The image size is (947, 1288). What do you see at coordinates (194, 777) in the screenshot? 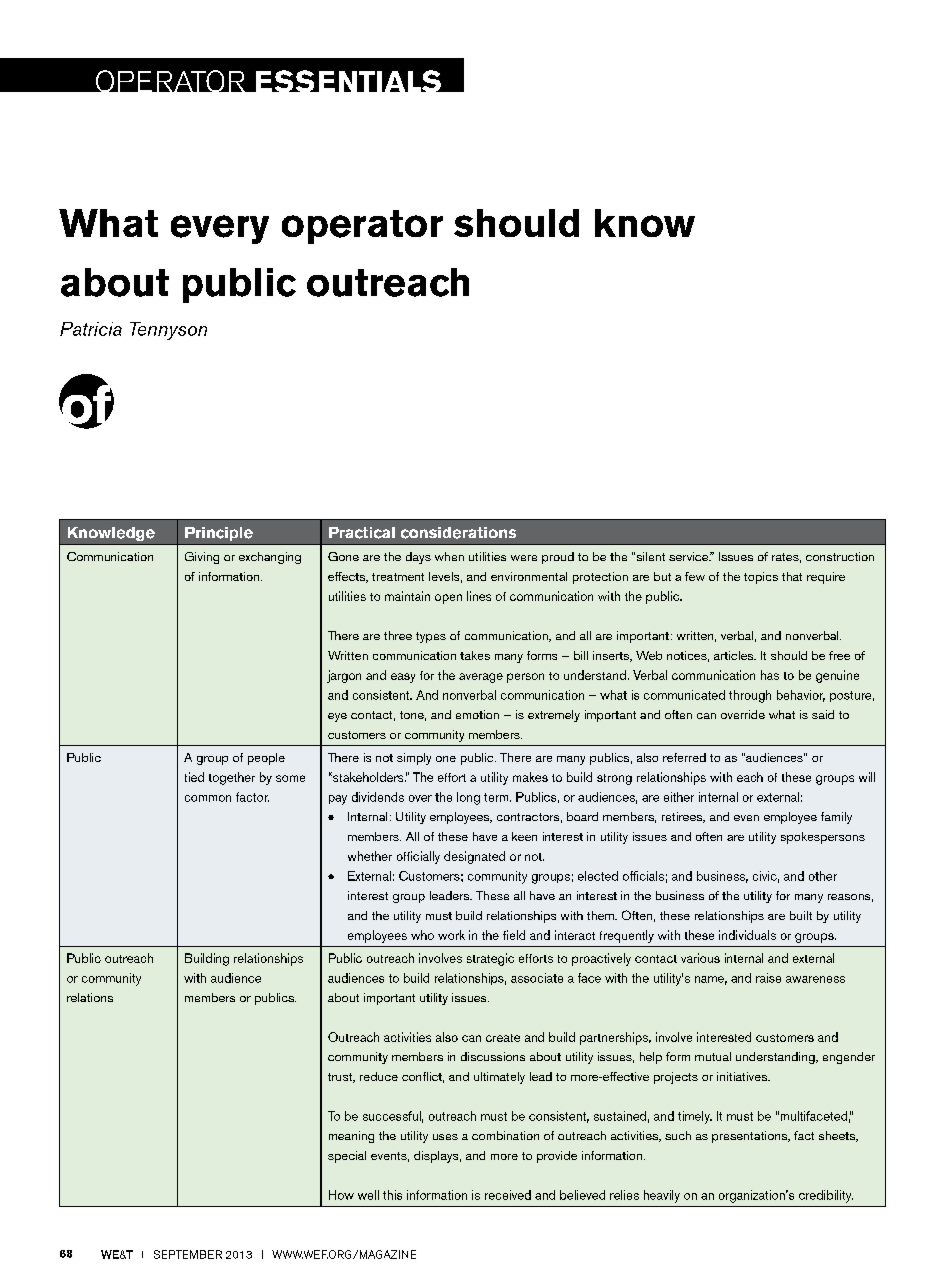
I see `tied` at bounding box center [194, 777].
